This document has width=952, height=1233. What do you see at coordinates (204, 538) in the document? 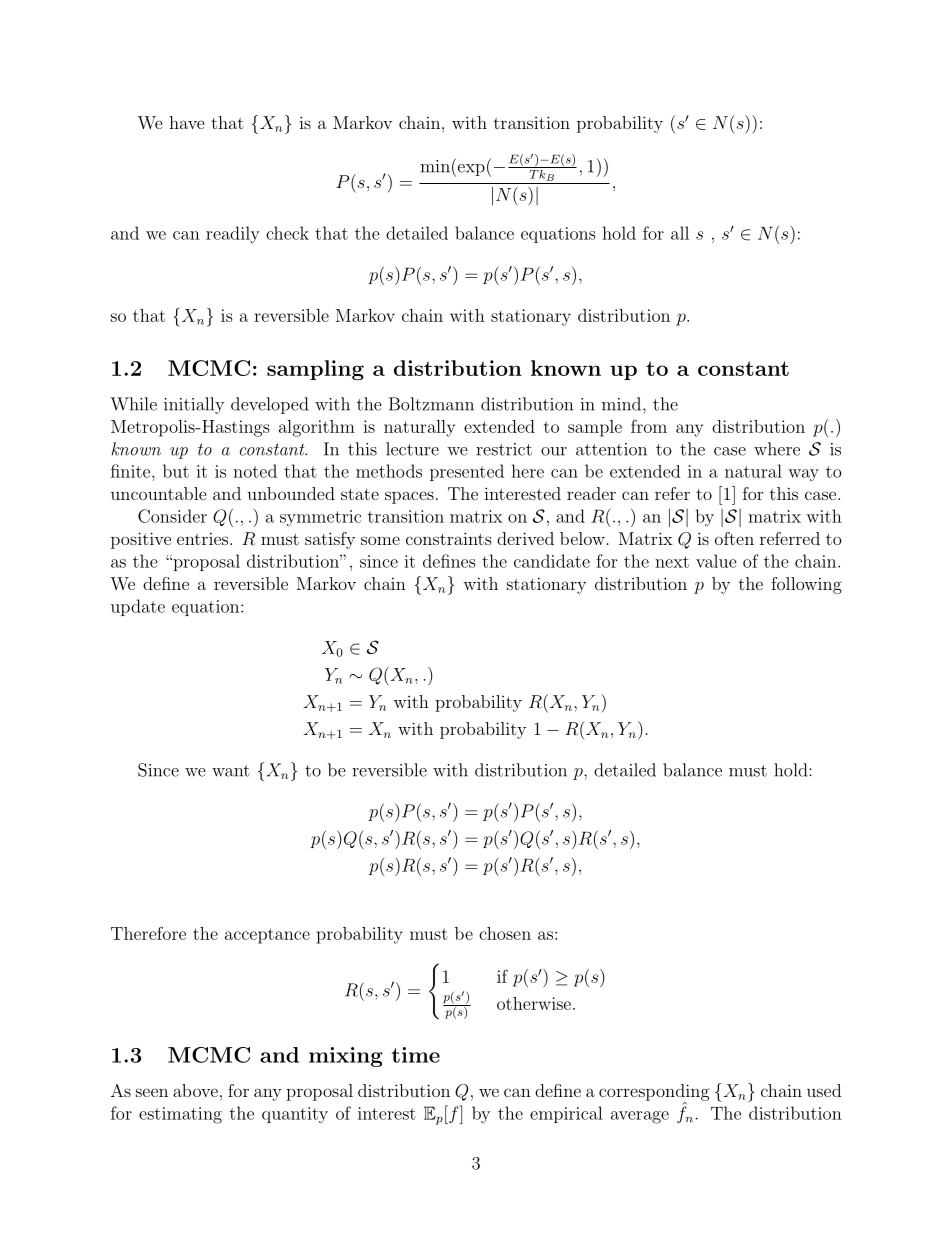
I see `entries` at bounding box center [204, 538].
